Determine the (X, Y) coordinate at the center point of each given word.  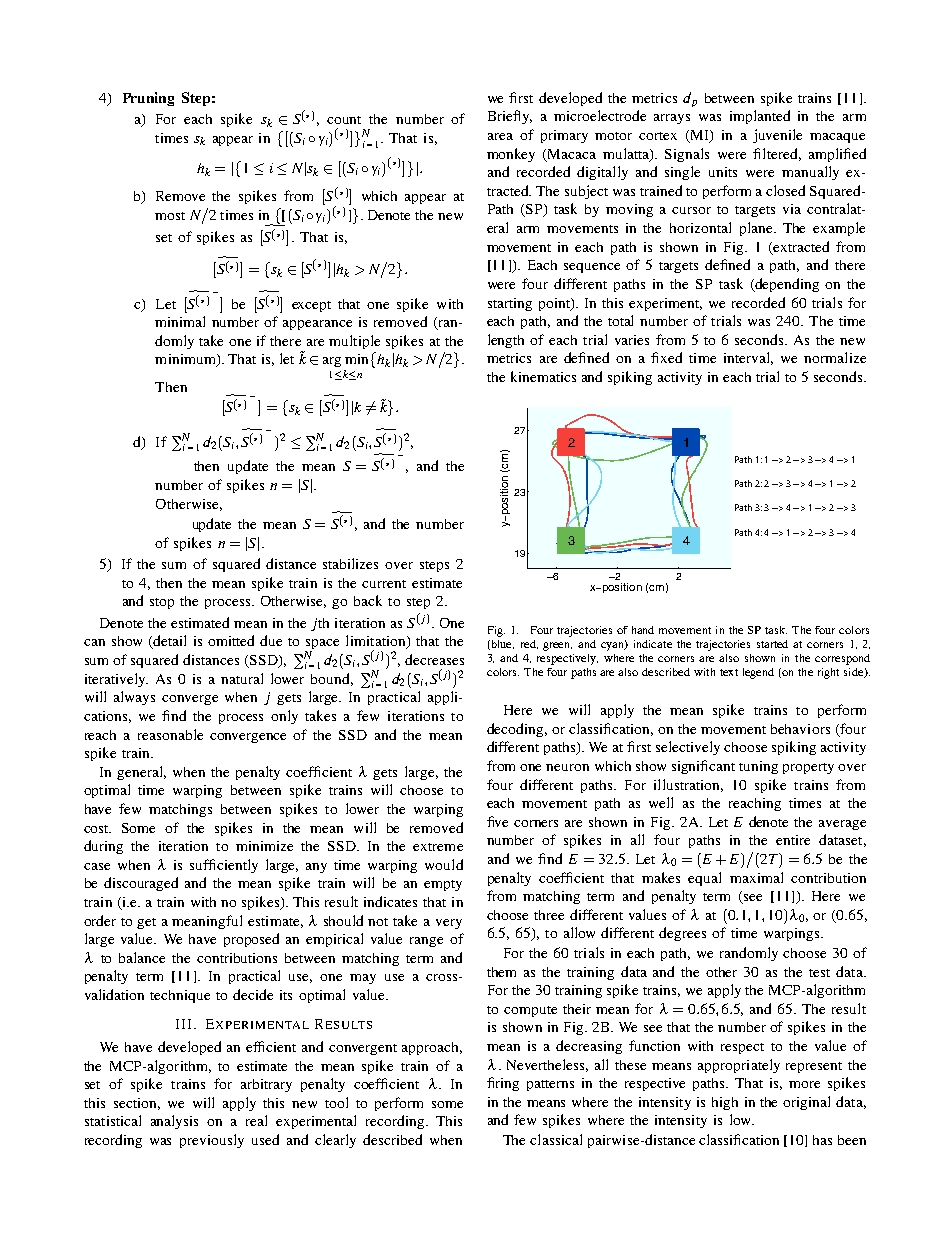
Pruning (148, 99)
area (500, 136)
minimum (186, 360)
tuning (758, 767)
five (497, 821)
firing (503, 1084)
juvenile (777, 136)
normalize (835, 357)
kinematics (543, 376)
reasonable (170, 734)
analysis (174, 1122)
